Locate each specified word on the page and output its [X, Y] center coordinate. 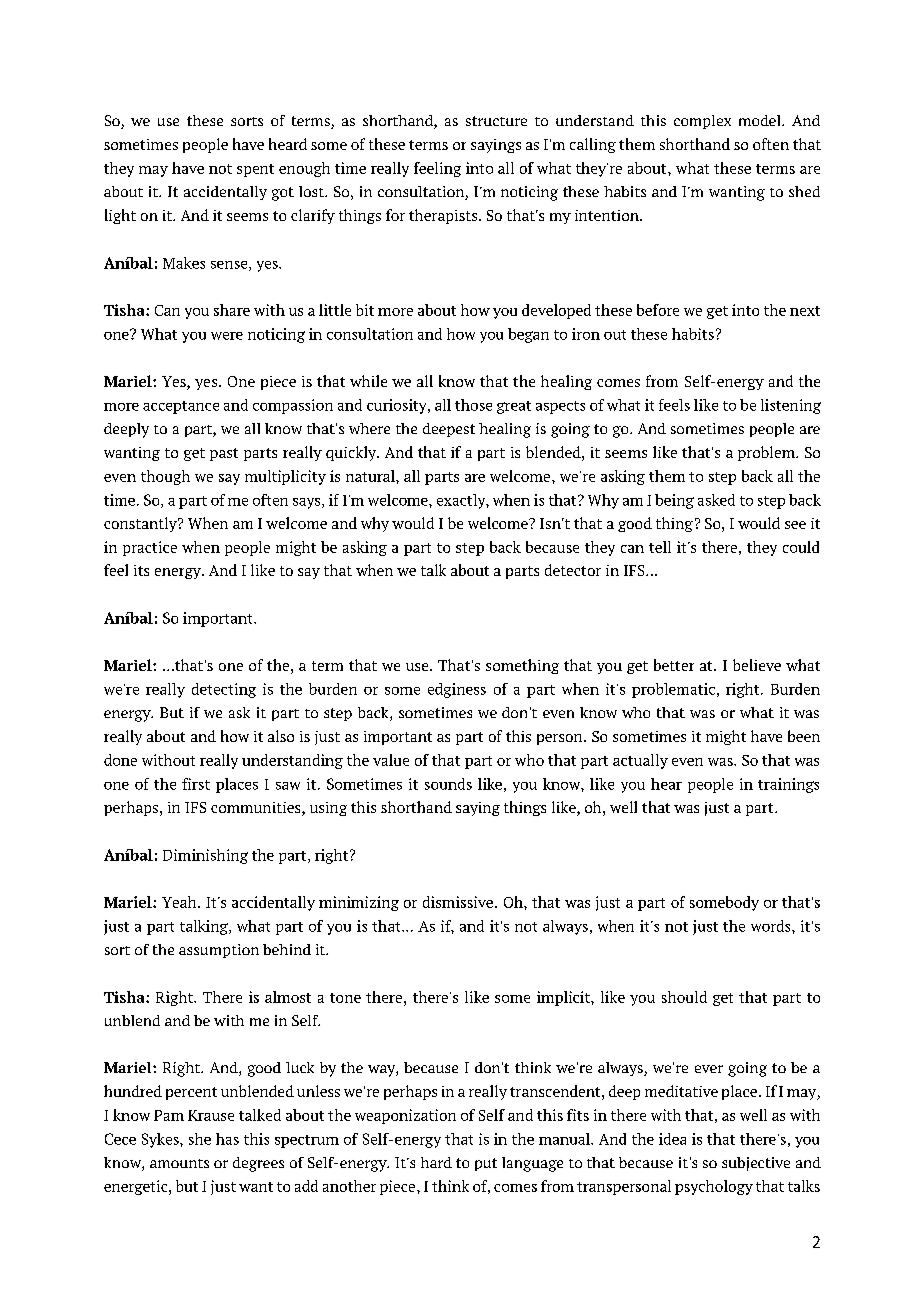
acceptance [181, 407]
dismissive [458, 902]
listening [791, 406]
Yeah [180, 902]
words [772, 926]
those [473, 405]
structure [496, 121]
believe [757, 665]
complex [702, 122]
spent [255, 170]
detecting [224, 690]
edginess [457, 690]
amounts [179, 1163]
